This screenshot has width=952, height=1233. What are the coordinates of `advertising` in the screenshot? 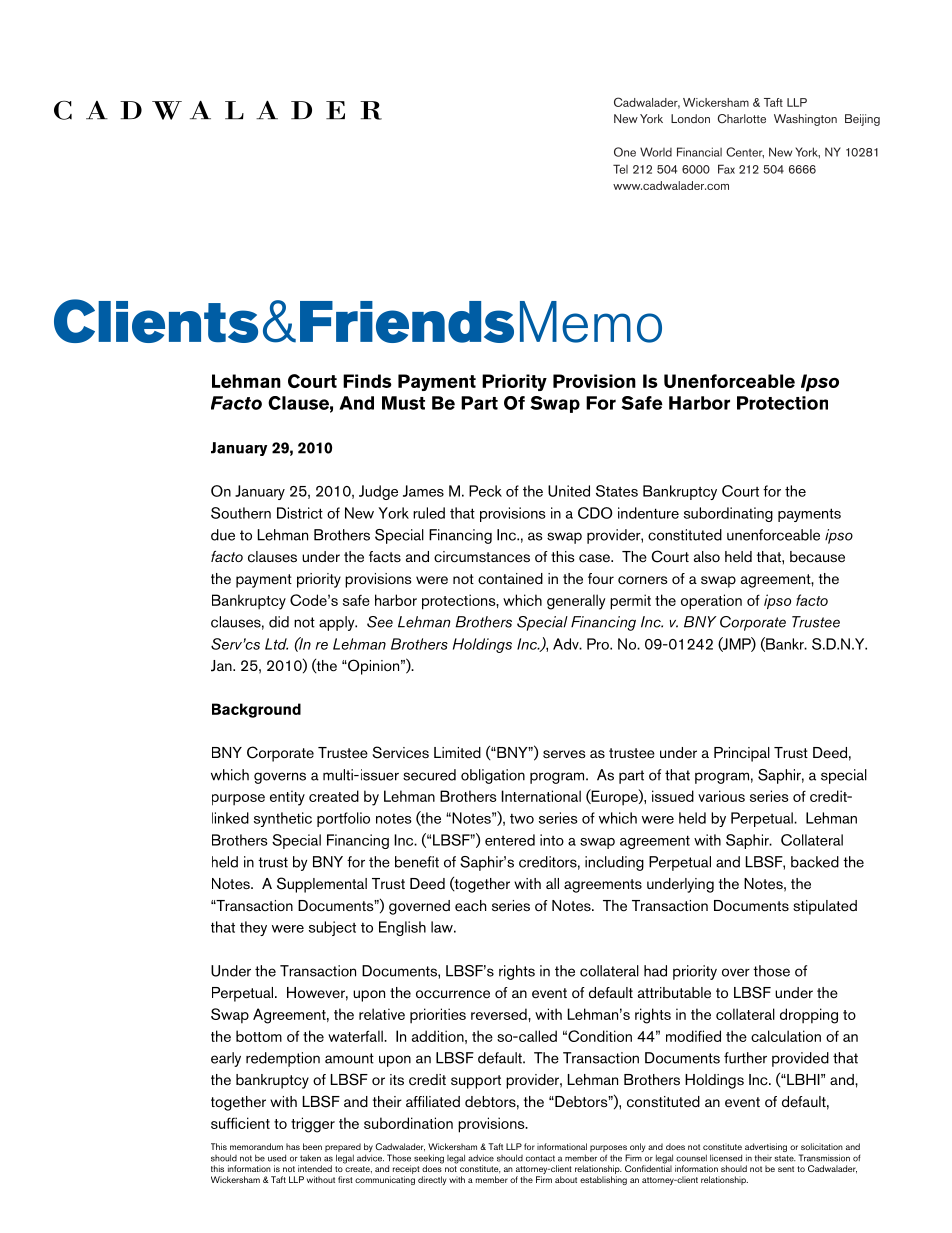 It's located at (766, 1149).
